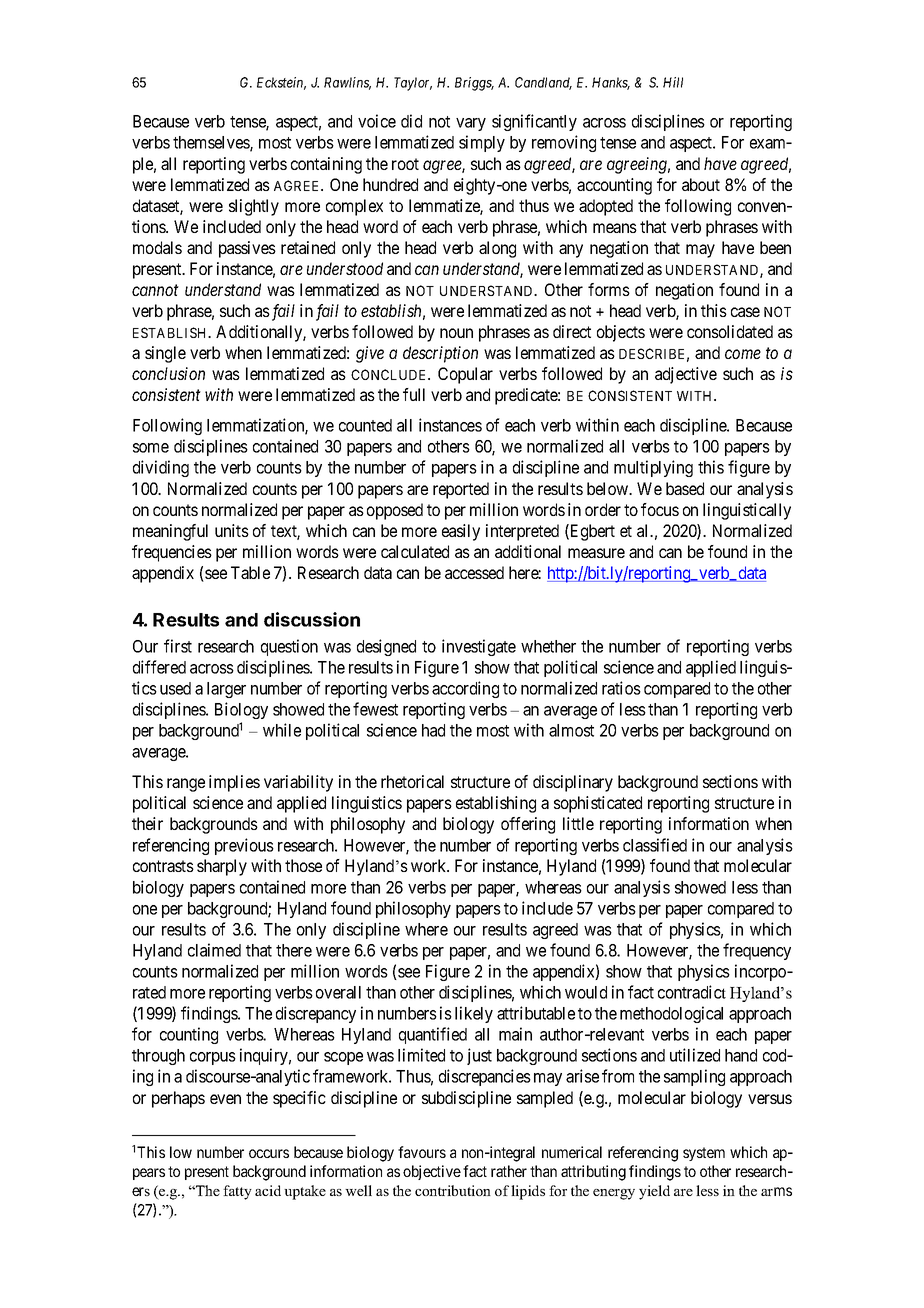 This screenshot has height=1308, width=924. Describe the element at coordinates (673, 82) in the screenshot. I see `Hill` at that location.
